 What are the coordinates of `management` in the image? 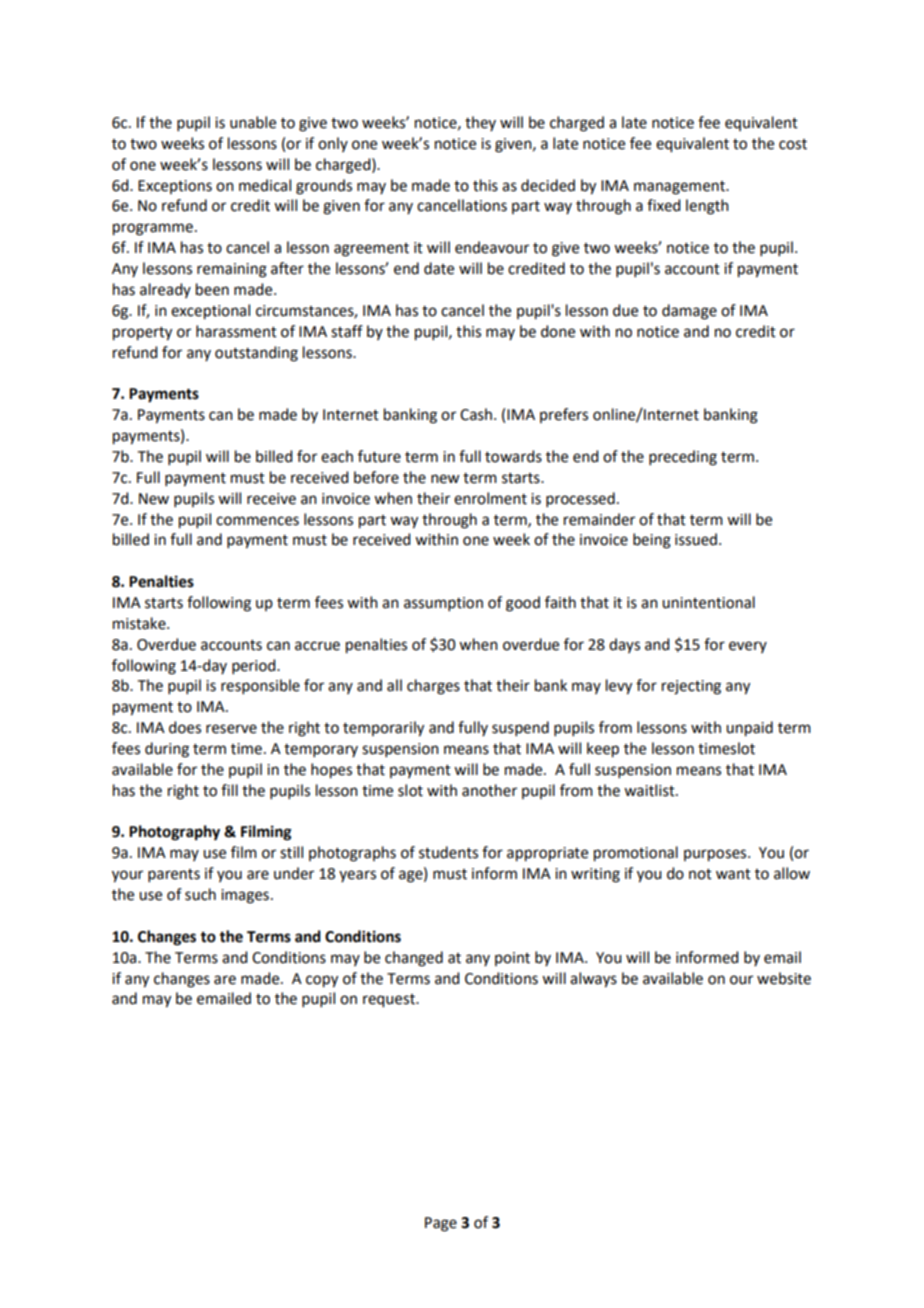 It's located at (680, 188).
